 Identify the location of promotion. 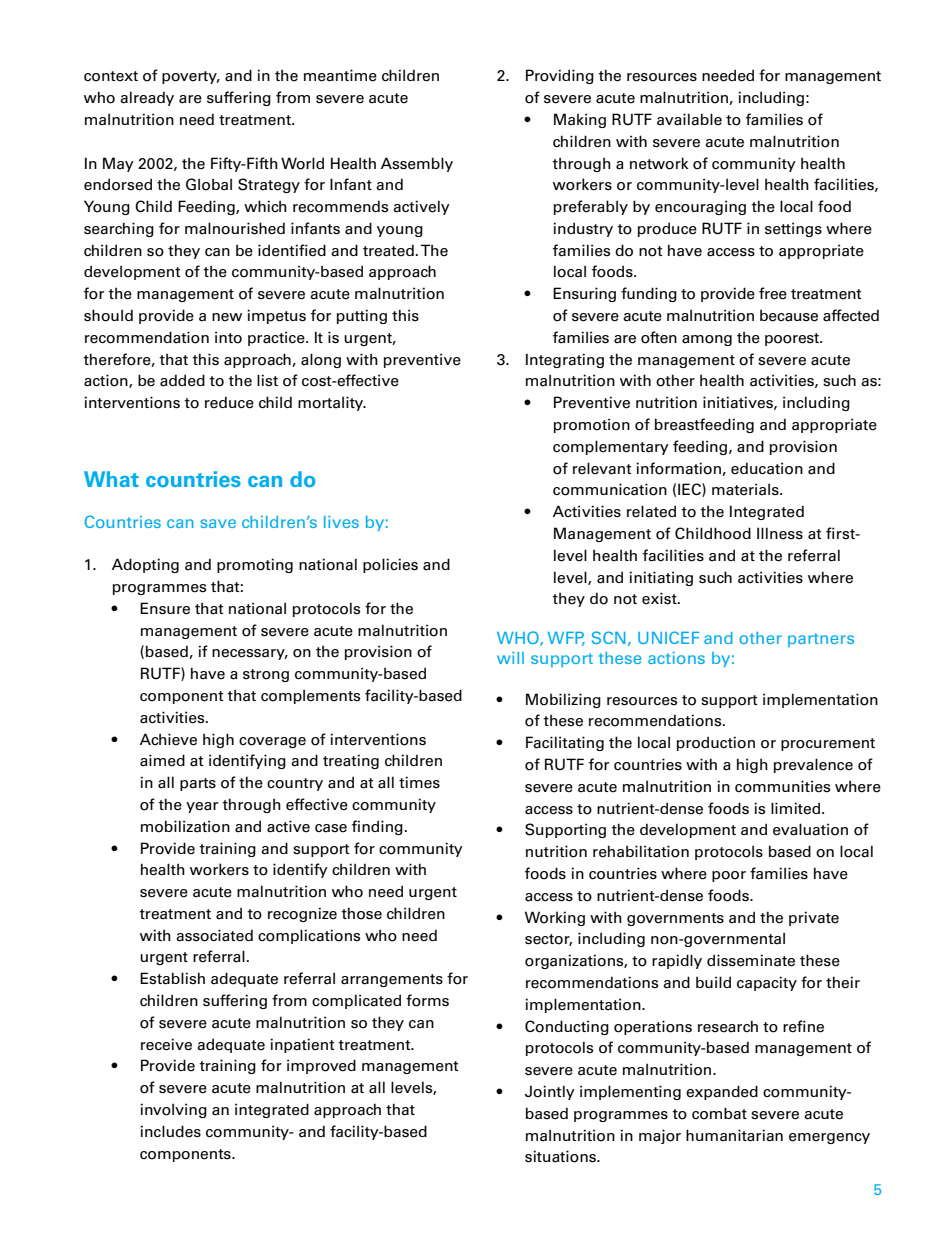
(592, 425).
